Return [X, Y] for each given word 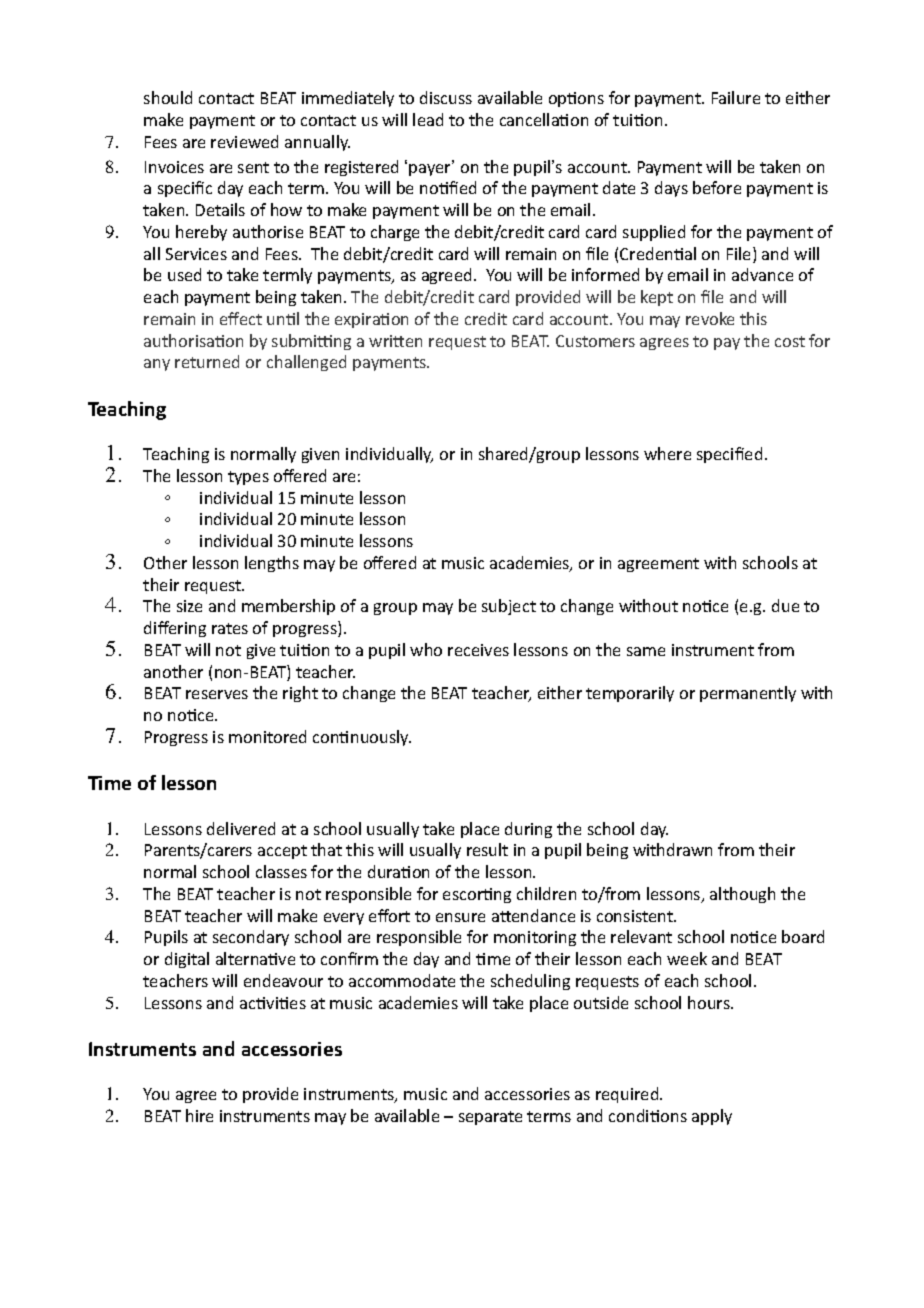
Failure [736, 97]
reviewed [244, 141]
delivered [241, 828]
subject [509, 607]
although [742, 895]
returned [207, 361]
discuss [446, 97]
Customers [595, 341]
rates [230, 628]
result [487, 849]
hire [199, 1115]
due [785, 605]
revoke [710, 318]
